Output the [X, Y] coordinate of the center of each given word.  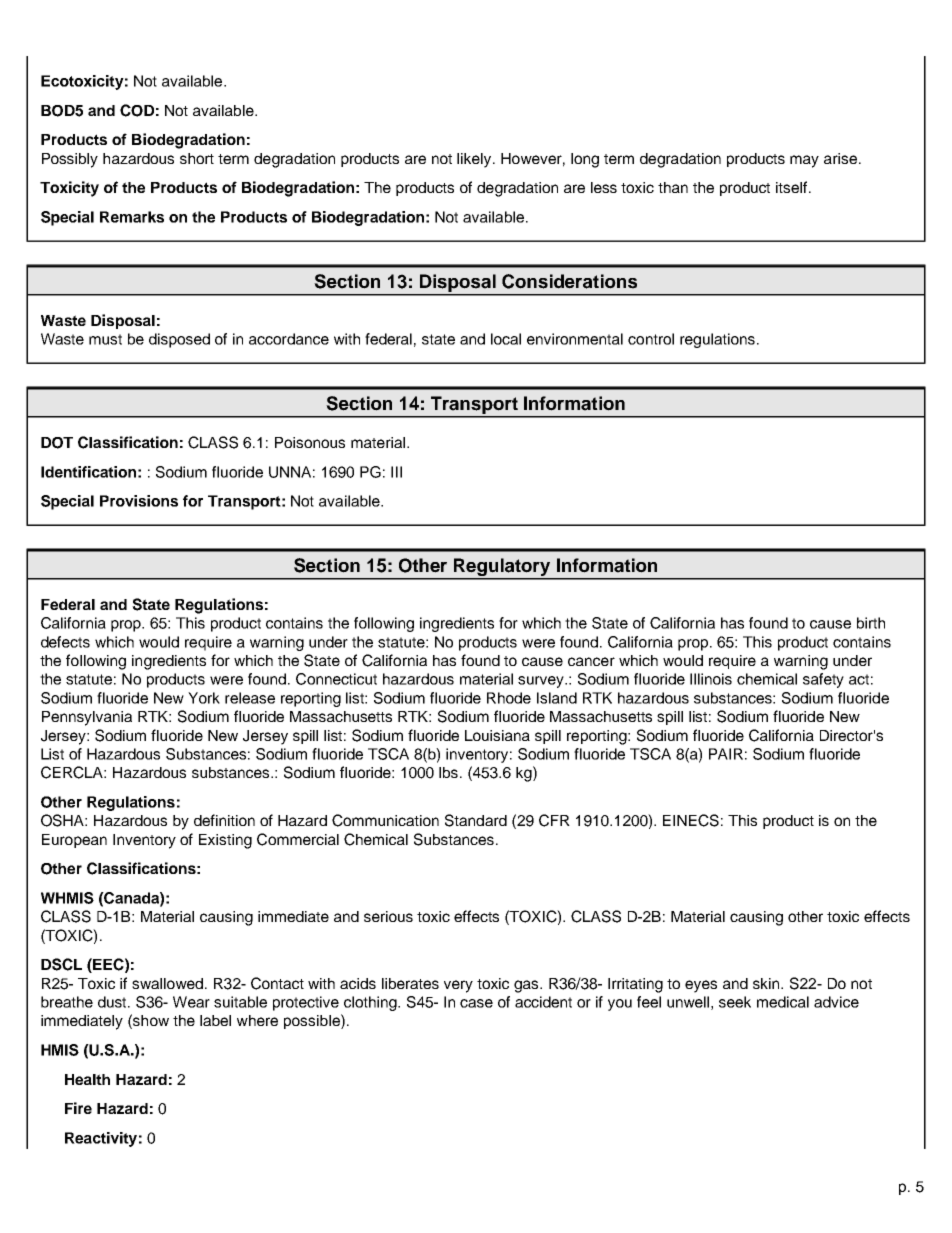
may [804, 161]
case [476, 1003]
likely [475, 160]
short [197, 158]
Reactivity [101, 1139]
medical [783, 1002]
